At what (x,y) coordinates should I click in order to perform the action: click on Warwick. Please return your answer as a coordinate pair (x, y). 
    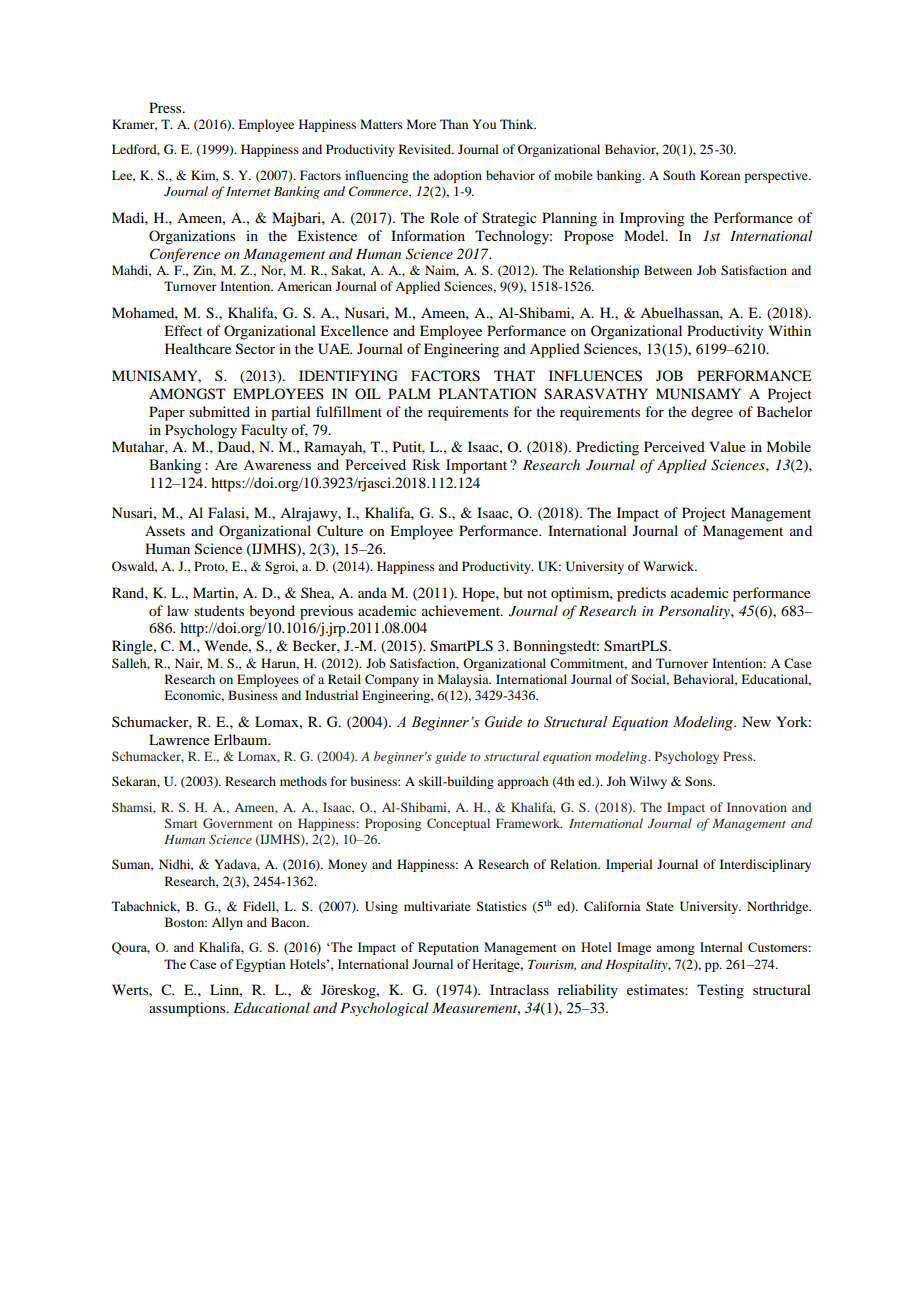
    Looking at the image, I should click on (670, 566).
